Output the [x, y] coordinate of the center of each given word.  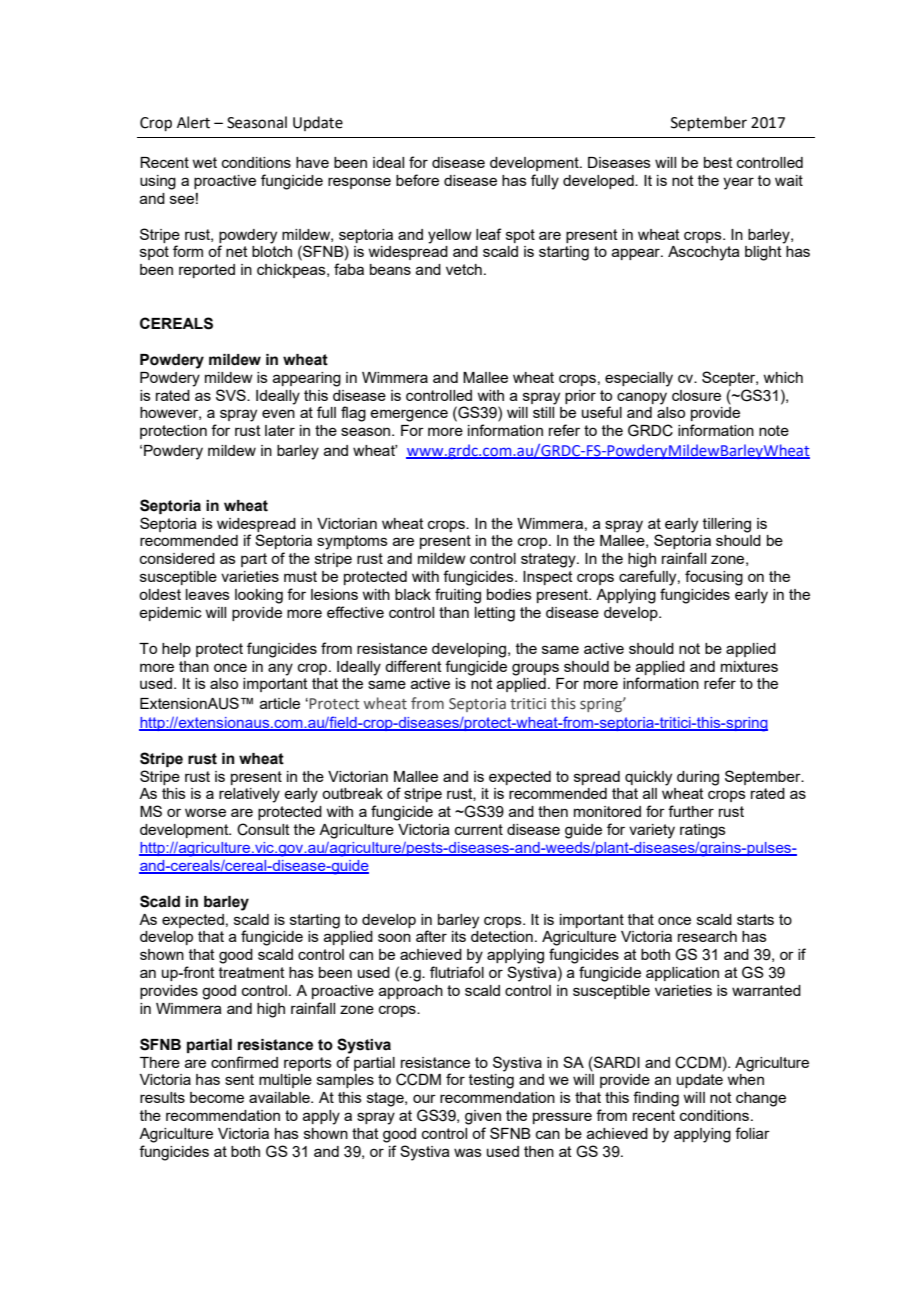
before [417, 180]
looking [259, 596]
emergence [409, 415]
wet [204, 162]
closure [696, 395]
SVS [232, 395]
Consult [263, 829]
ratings [703, 831]
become [217, 1097]
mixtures [749, 666]
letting [495, 614]
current [479, 829]
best [718, 162]
